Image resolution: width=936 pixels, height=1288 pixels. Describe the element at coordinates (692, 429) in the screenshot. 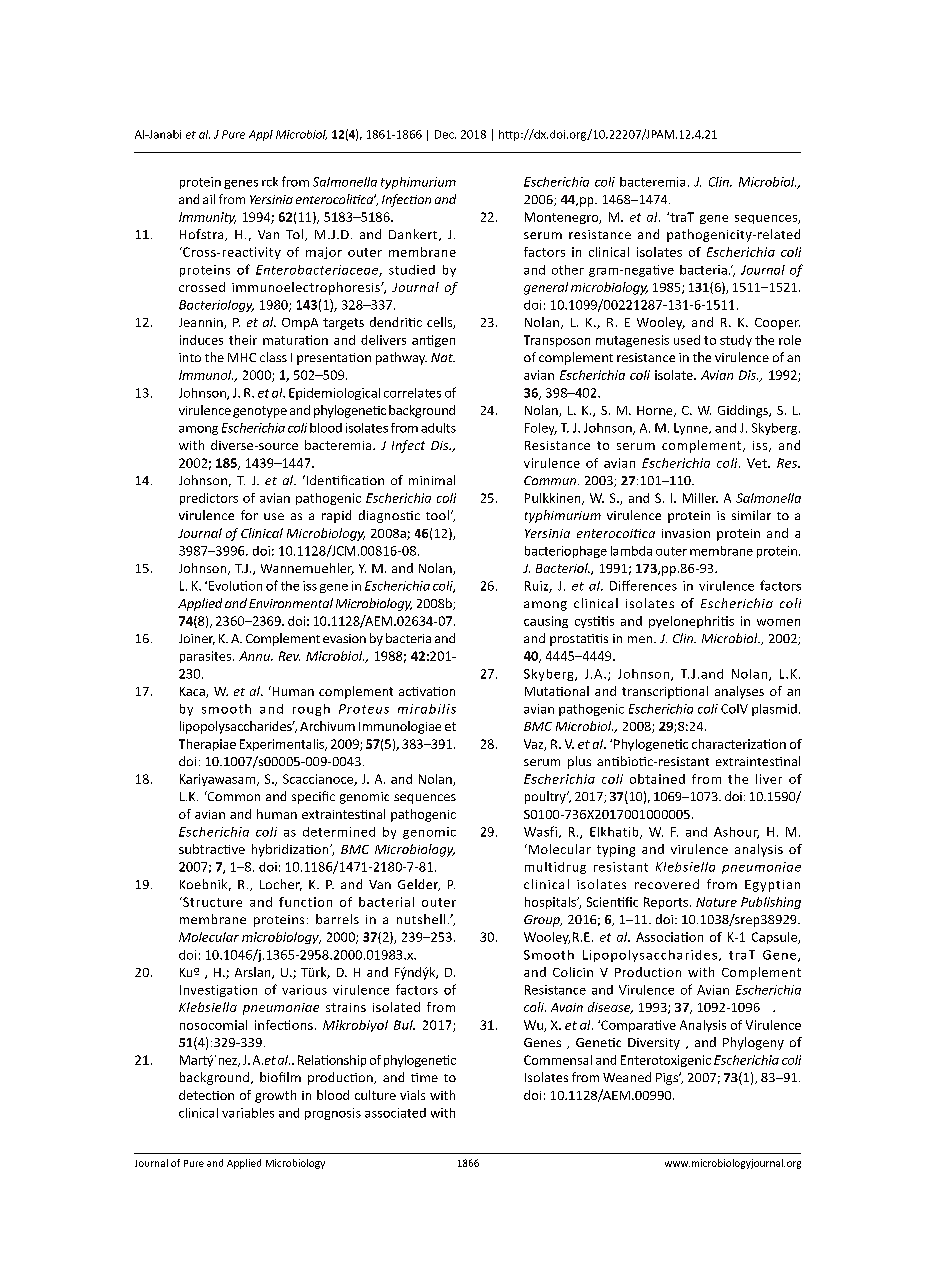

I see `Lynne` at that location.
